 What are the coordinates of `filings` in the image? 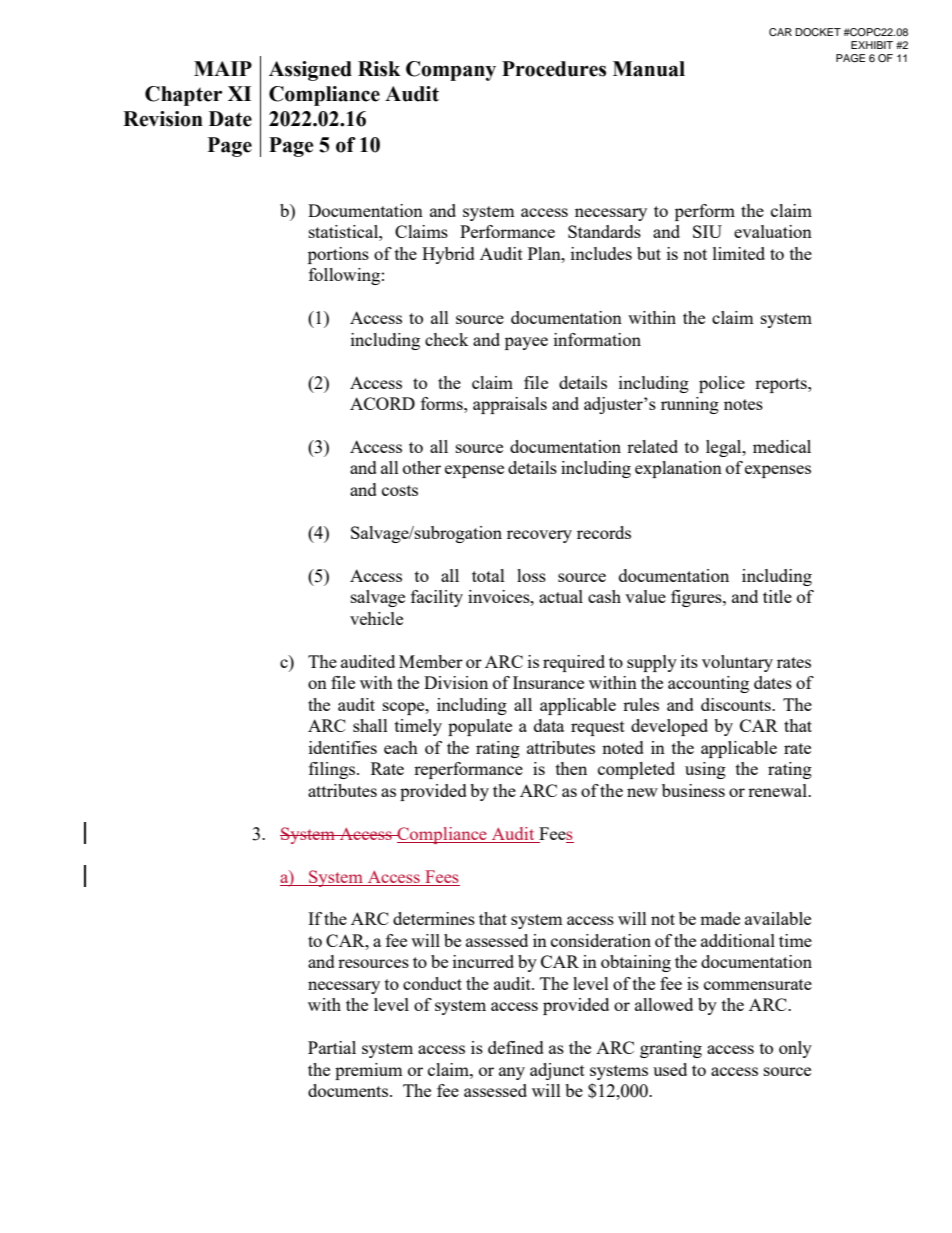 It's located at (333, 770).
